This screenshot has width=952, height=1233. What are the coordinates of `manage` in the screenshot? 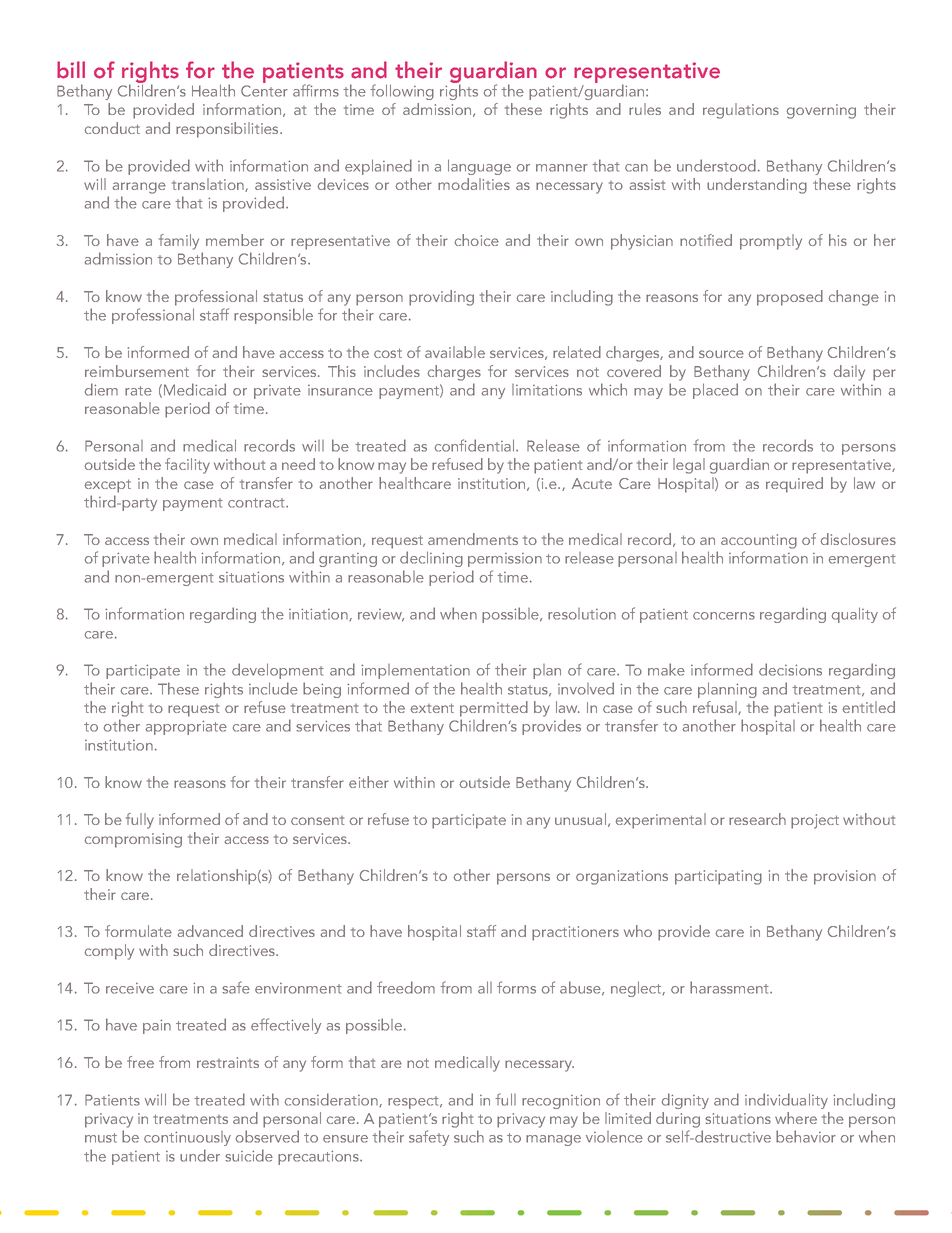 It's located at (553, 1140).
